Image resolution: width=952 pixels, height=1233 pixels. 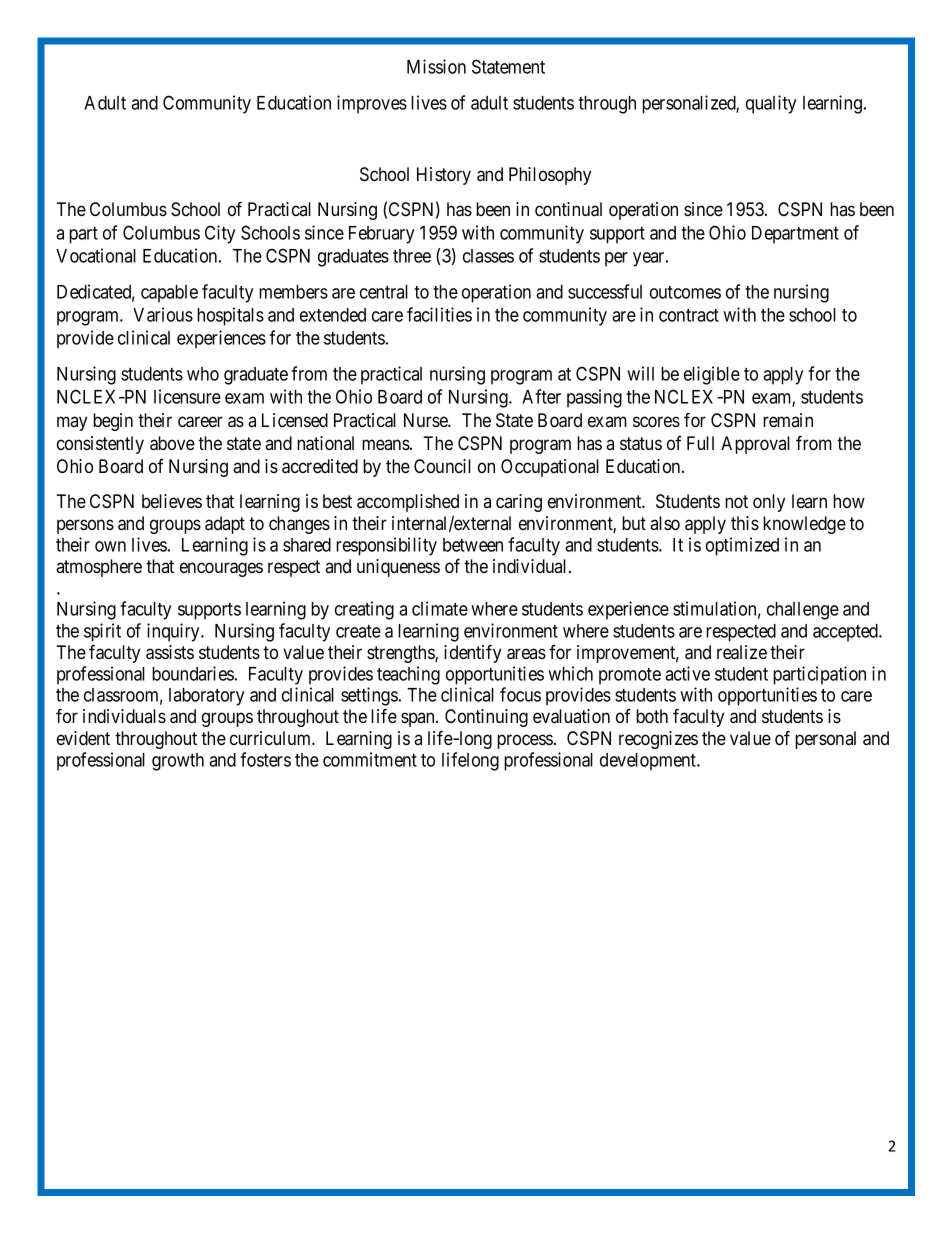 I want to click on growth, so click(x=178, y=762).
